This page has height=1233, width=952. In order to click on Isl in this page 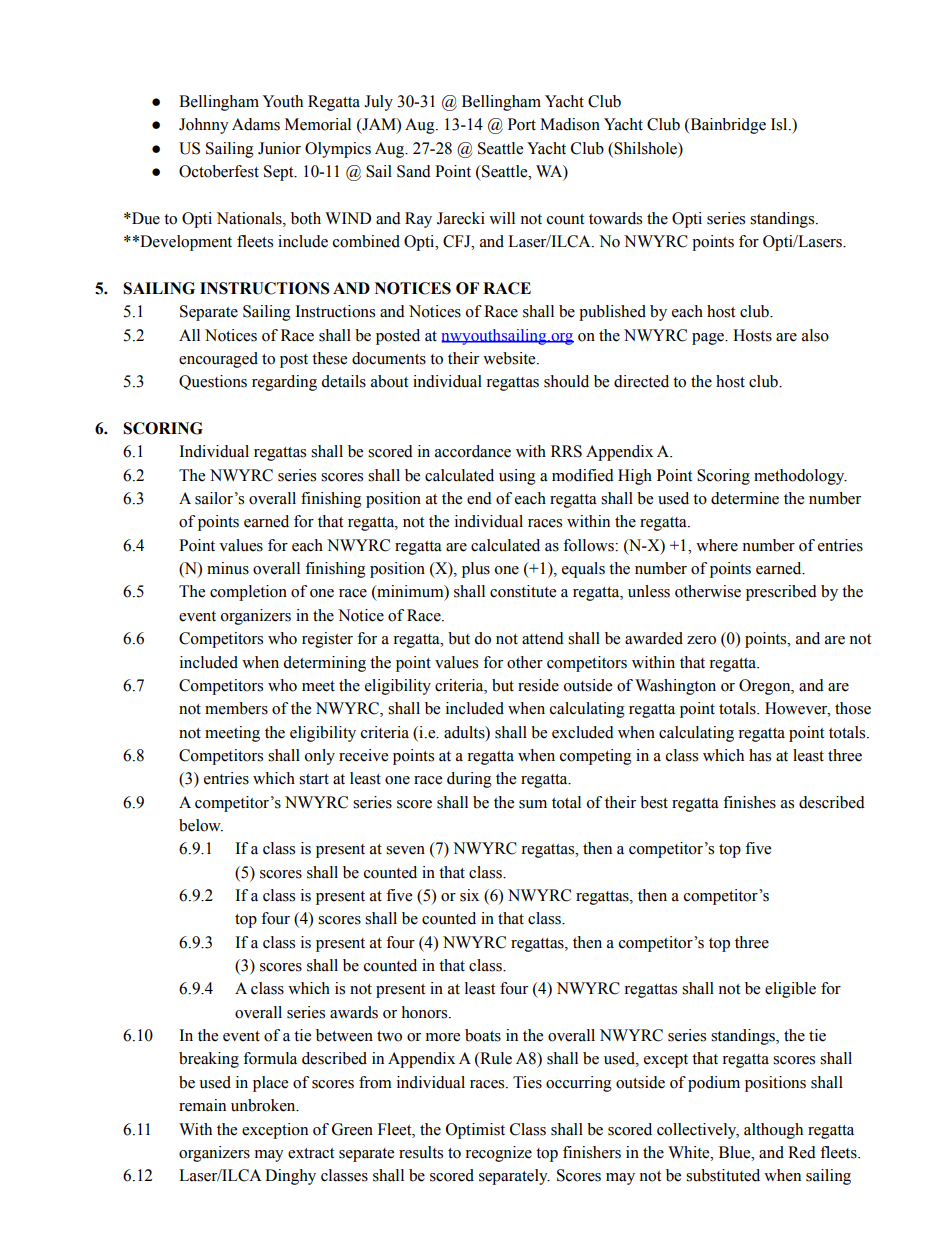, I will do `click(780, 124)`.
